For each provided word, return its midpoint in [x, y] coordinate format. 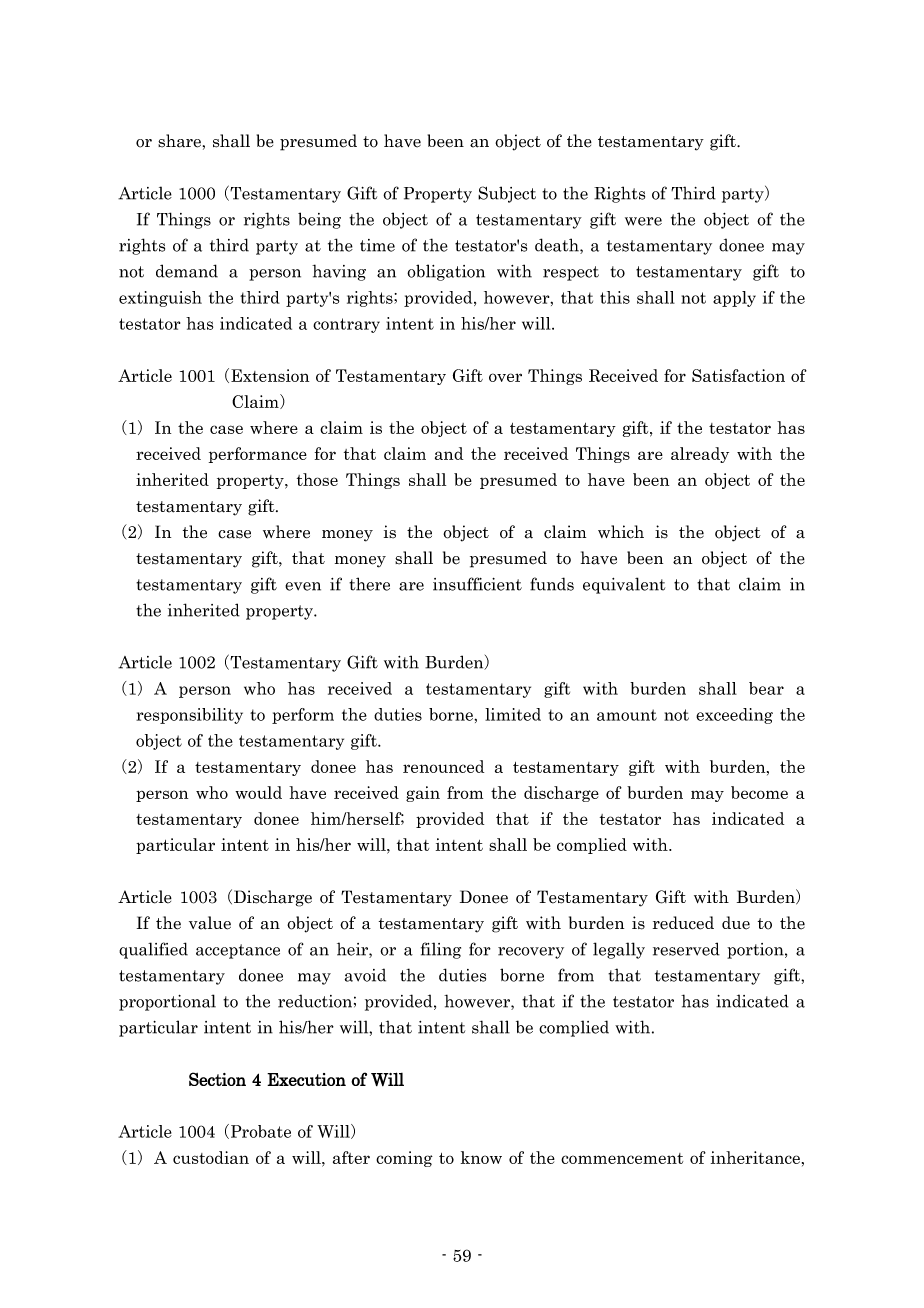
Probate [261, 1131]
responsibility [189, 716]
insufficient [477, 584]
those [317, 479]
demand [187, 271]
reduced [683, 923]
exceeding [734, 716]
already [700, 455]
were [643, 221]
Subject [507, 194]
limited [513, 714]
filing [441, 950]
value [210, 923]
